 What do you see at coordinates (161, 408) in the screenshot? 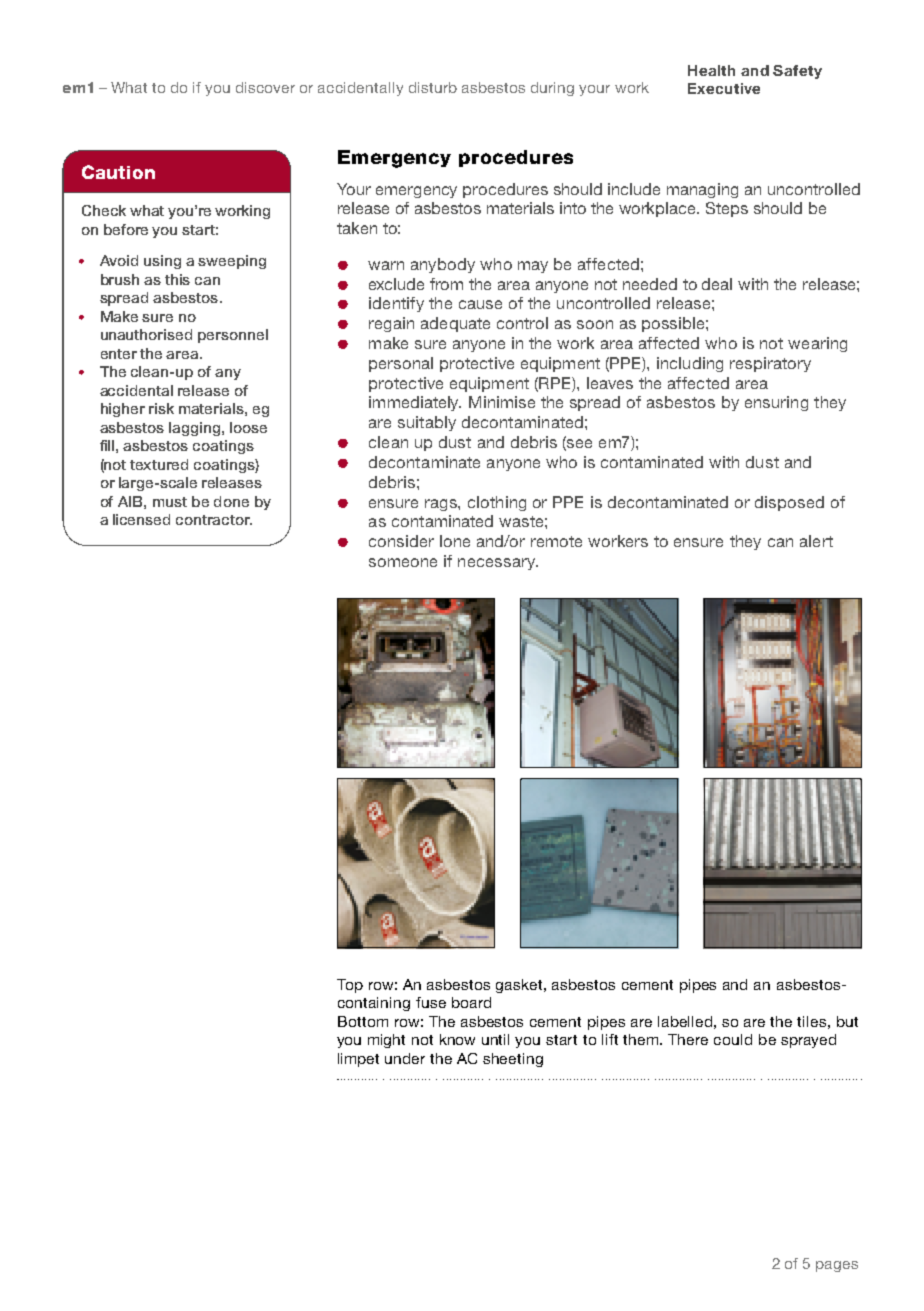
I see `risk` at bounding box center [161, 408].
